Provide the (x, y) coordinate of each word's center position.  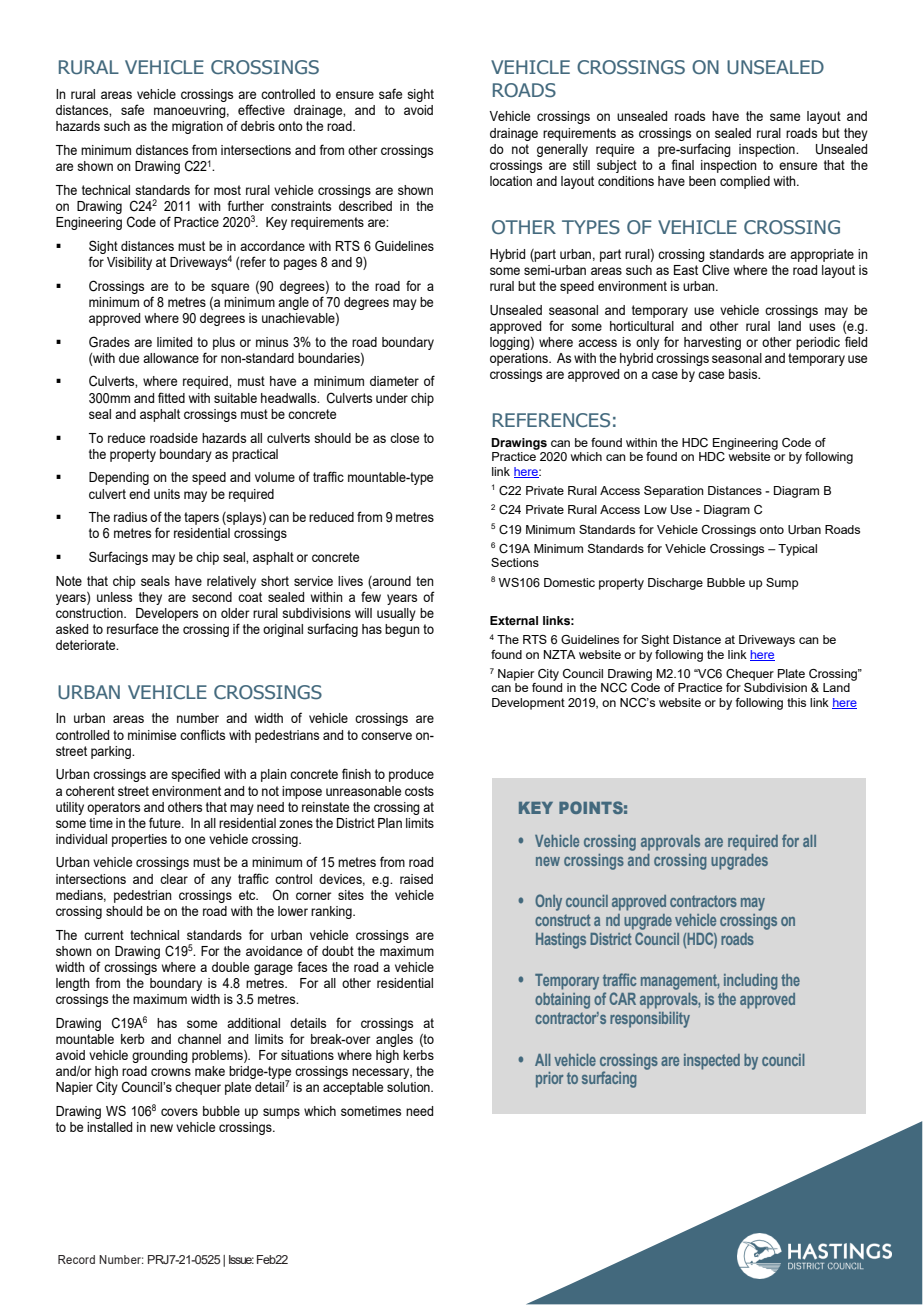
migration (197, 127)
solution (409, 1087)
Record (76, 1259)
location (511, 181)
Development (528, 704)
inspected (712, 1062)
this (796, 702)
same (785, 117)
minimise (152, 735)
